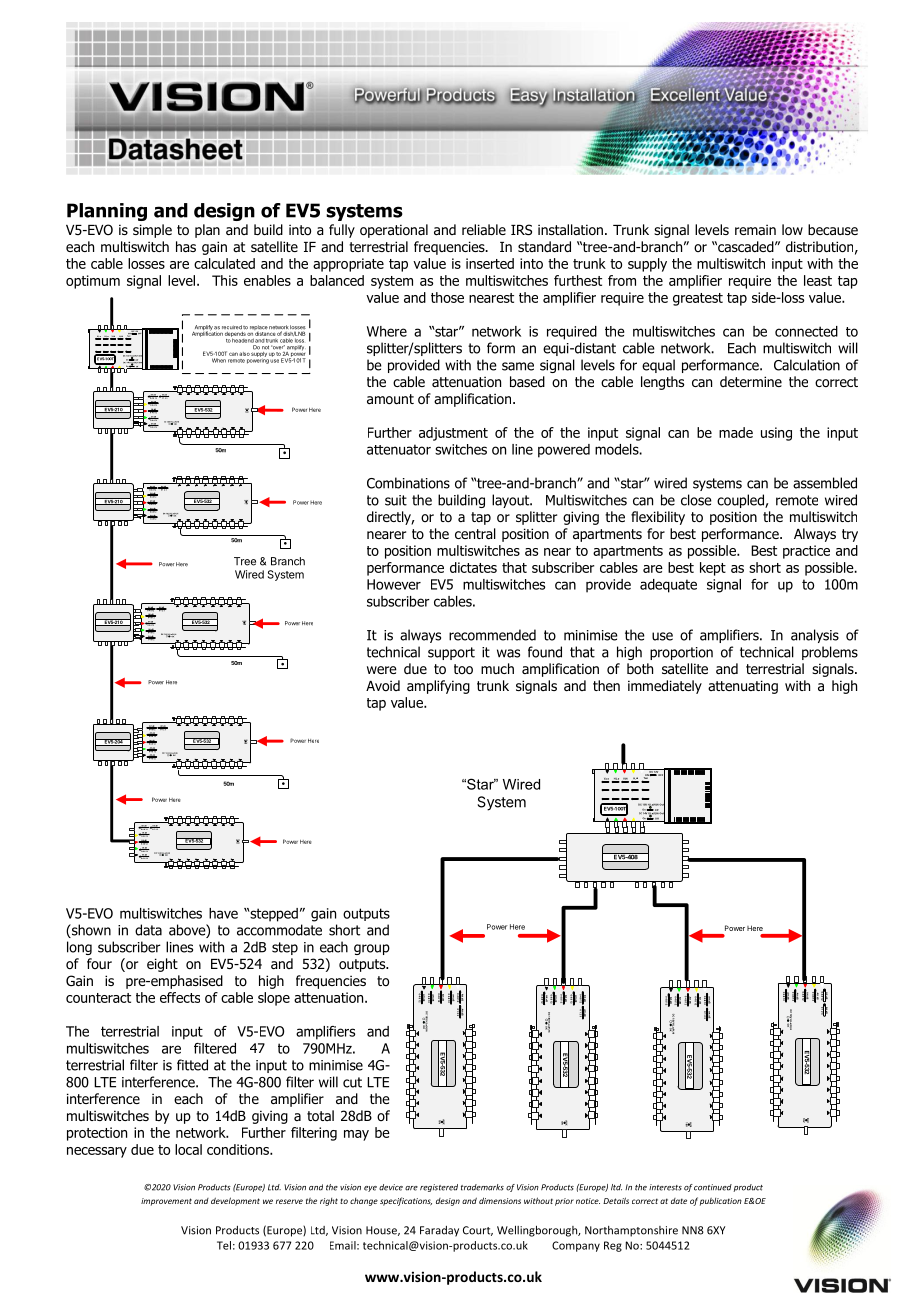 This page has height=1308, width=924. Describe the element at coordinates (743, 687) in the page. I see `attenuating` at that location.
